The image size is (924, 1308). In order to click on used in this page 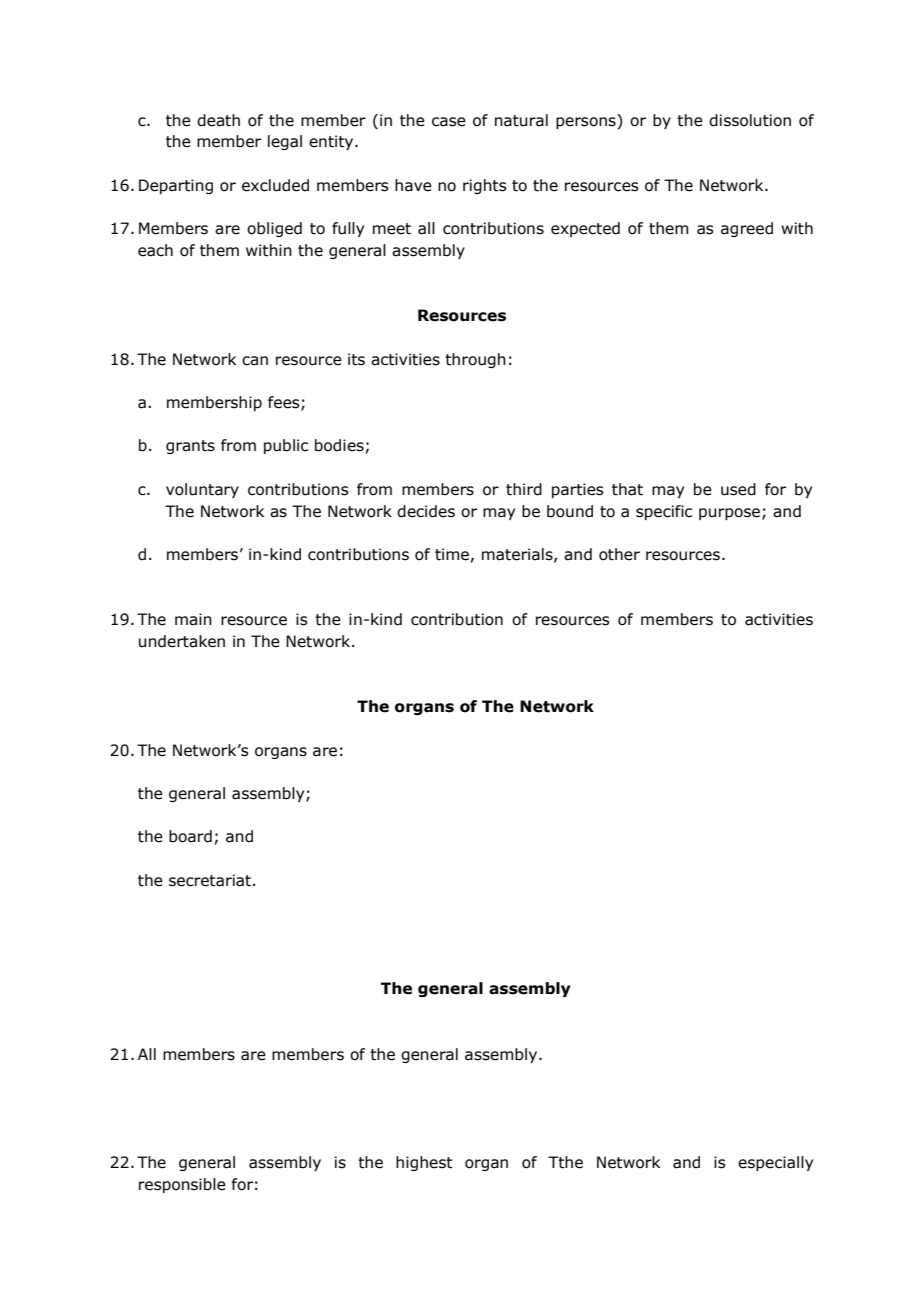, I will do `click(738, 489)`.
